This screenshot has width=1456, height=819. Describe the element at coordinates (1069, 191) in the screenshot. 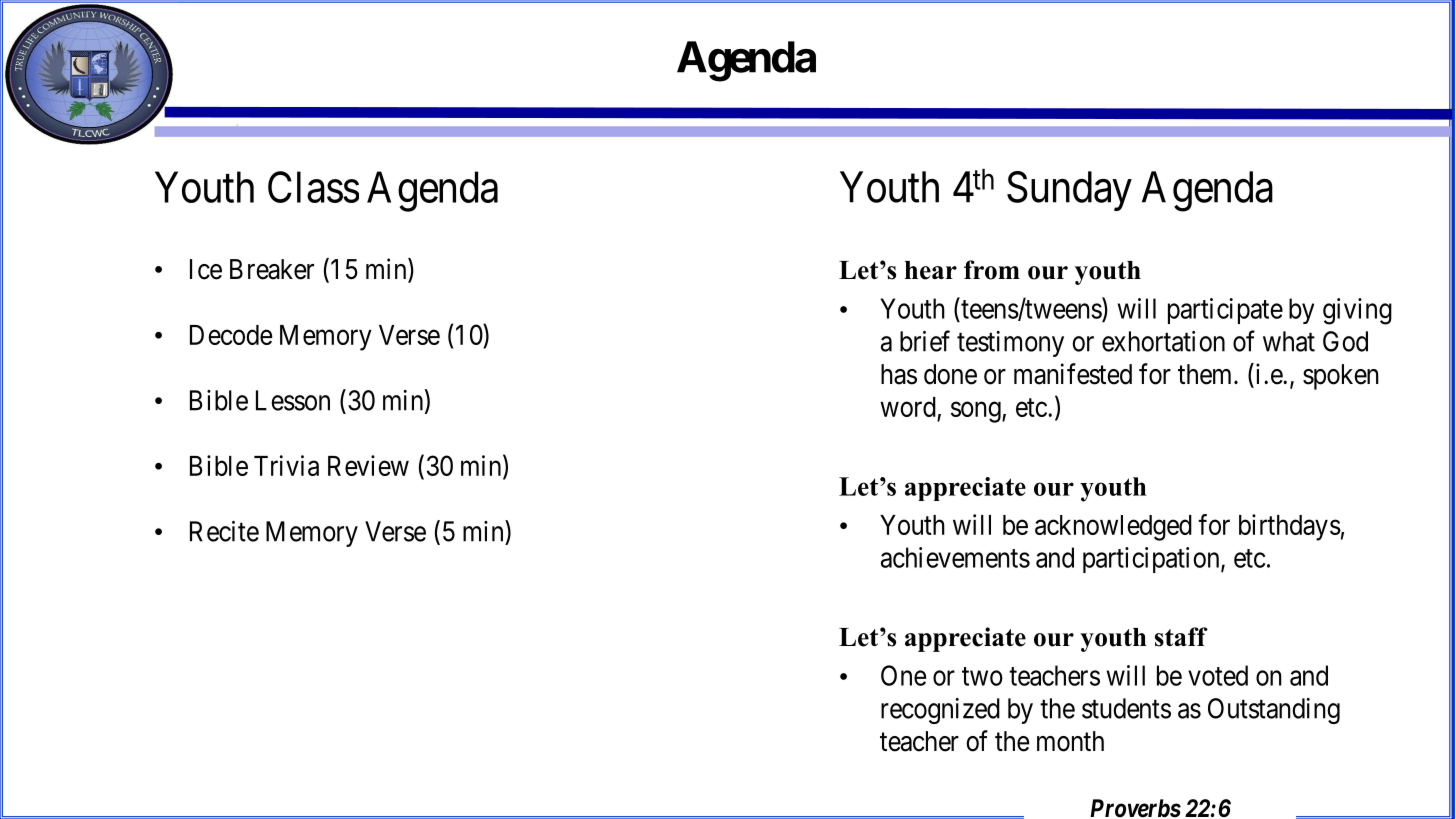

I see `Sunday` at that location.
